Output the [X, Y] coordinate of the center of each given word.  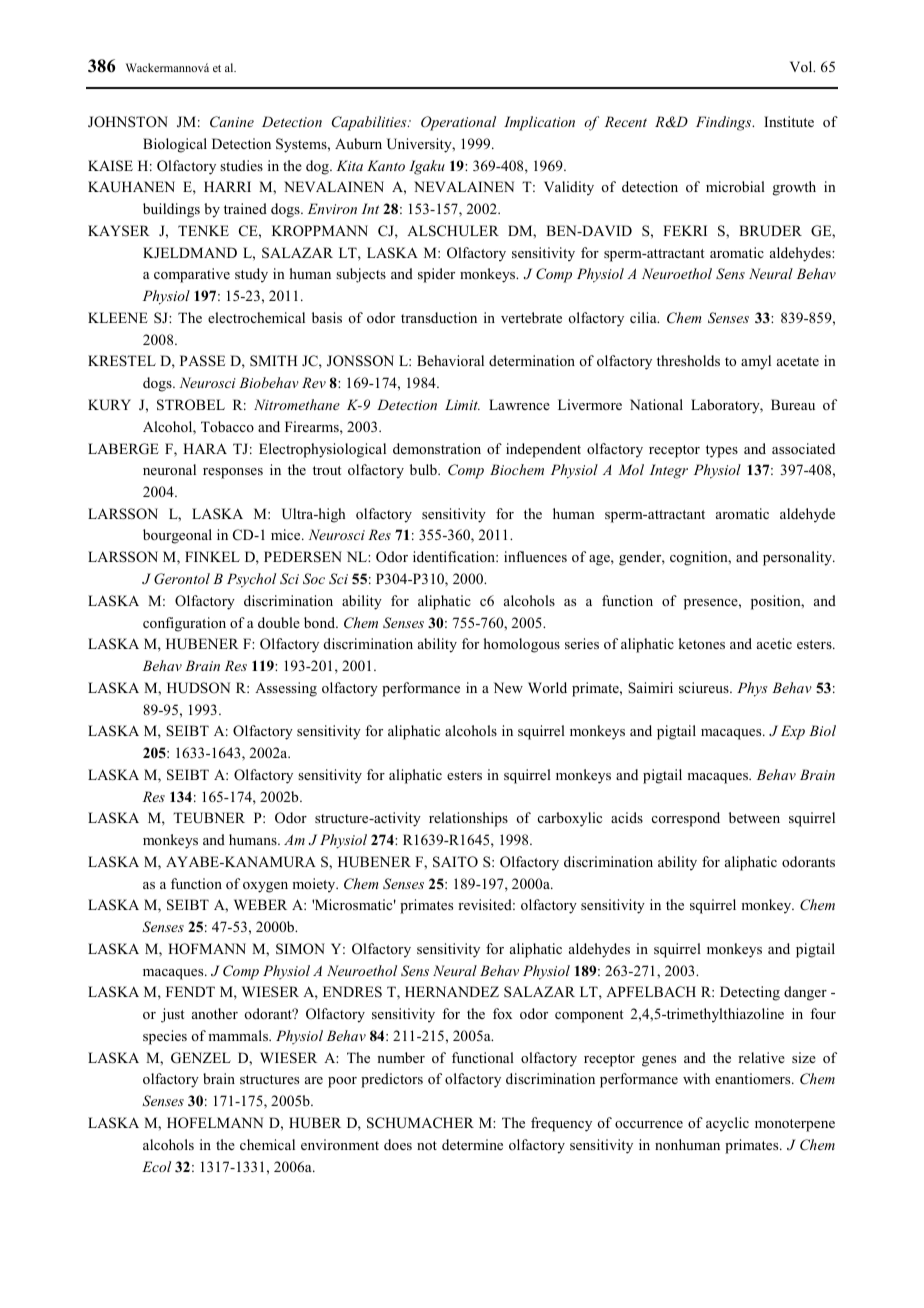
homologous [522, 645]
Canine [232, 122]
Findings [725, 123]
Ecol [156, 1166]
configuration [184, 624]
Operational [458, 123]
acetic [774, 643]
